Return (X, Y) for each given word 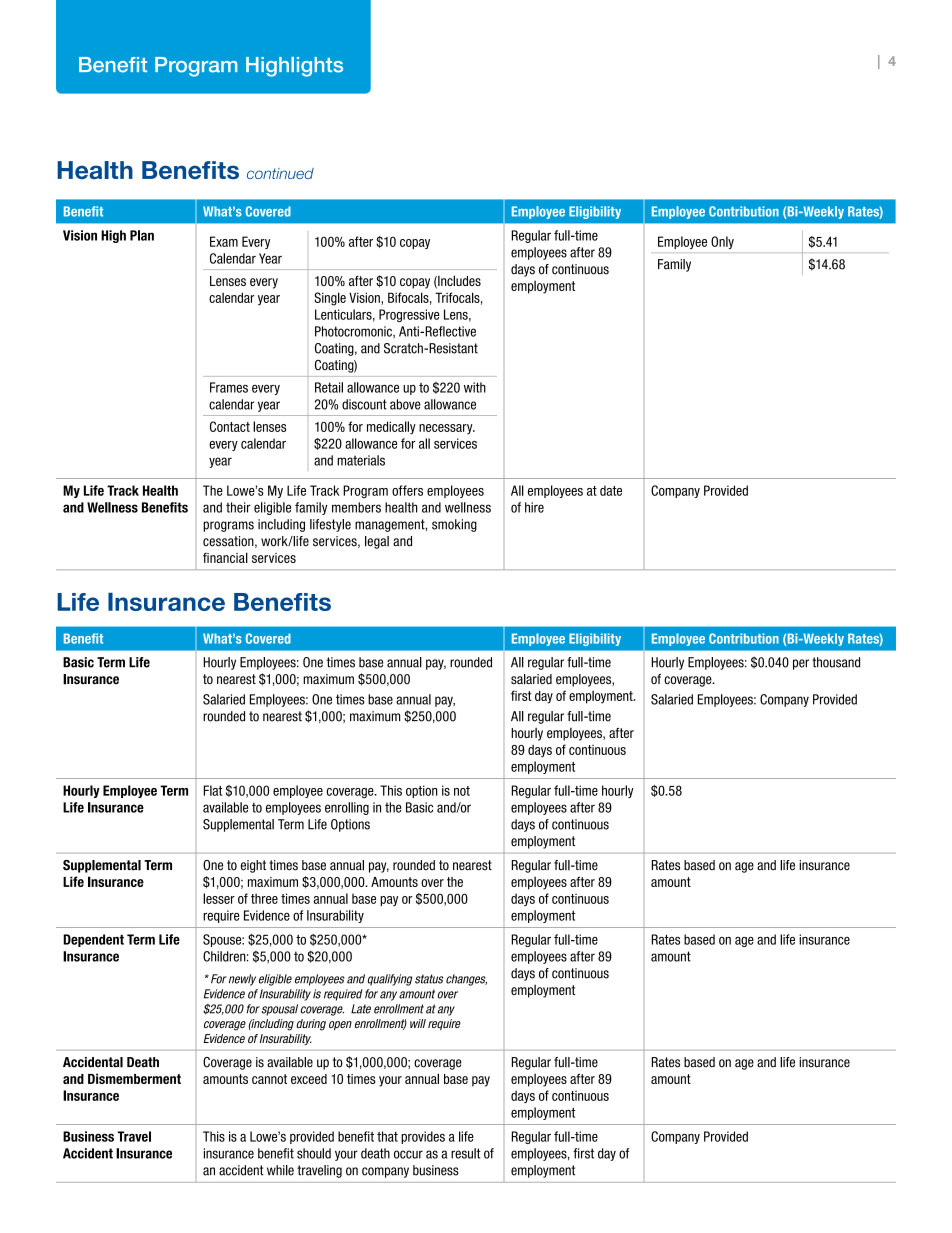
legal (377, 542)
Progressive (409, 315)
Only (722, 242)
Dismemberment (134, 1078)
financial (225, 557)
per (801, 664)
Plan (142, 235)
